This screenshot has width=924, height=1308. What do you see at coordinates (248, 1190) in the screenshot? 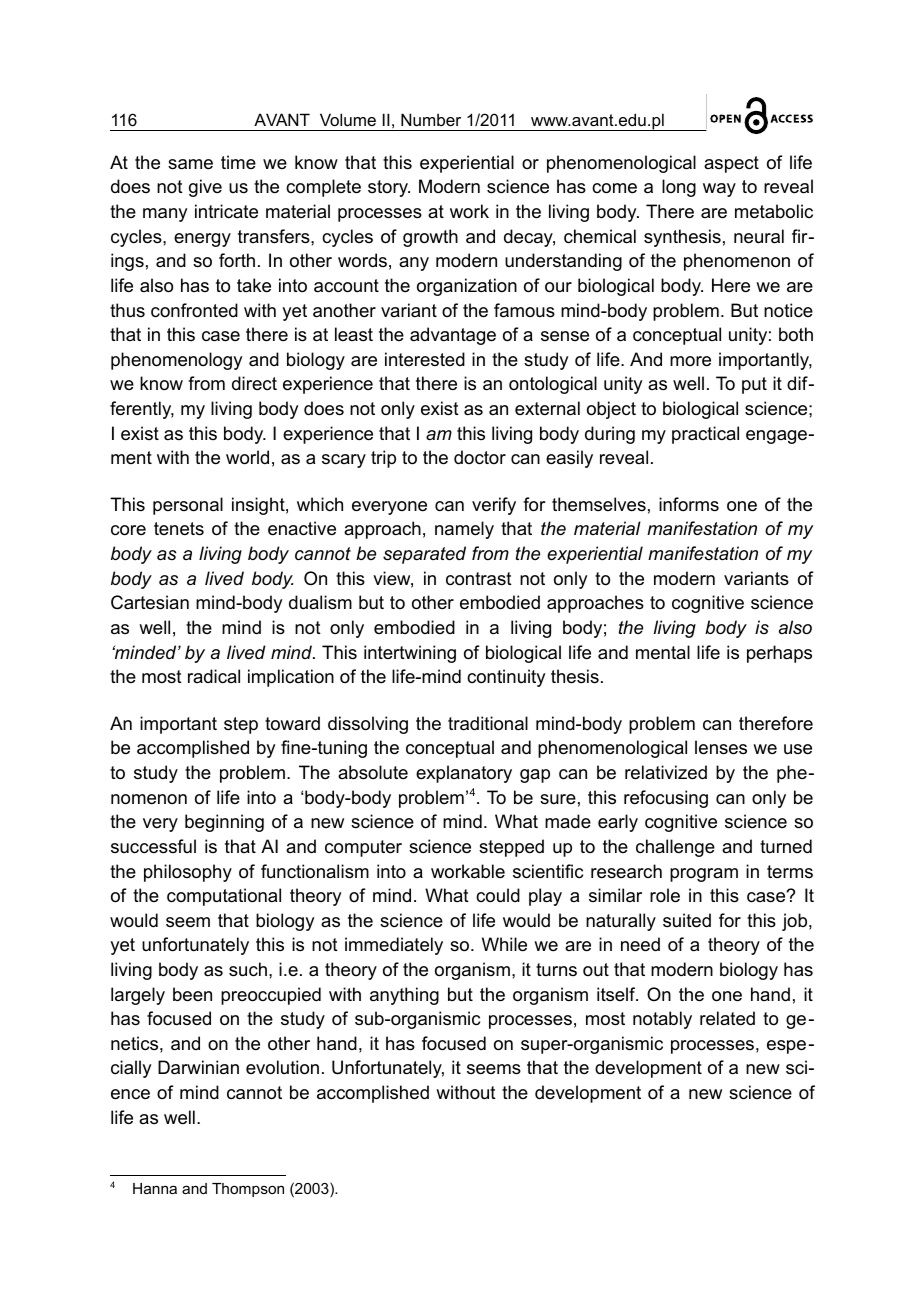
I see `Thompson` at bounding box center [248, 1190].
